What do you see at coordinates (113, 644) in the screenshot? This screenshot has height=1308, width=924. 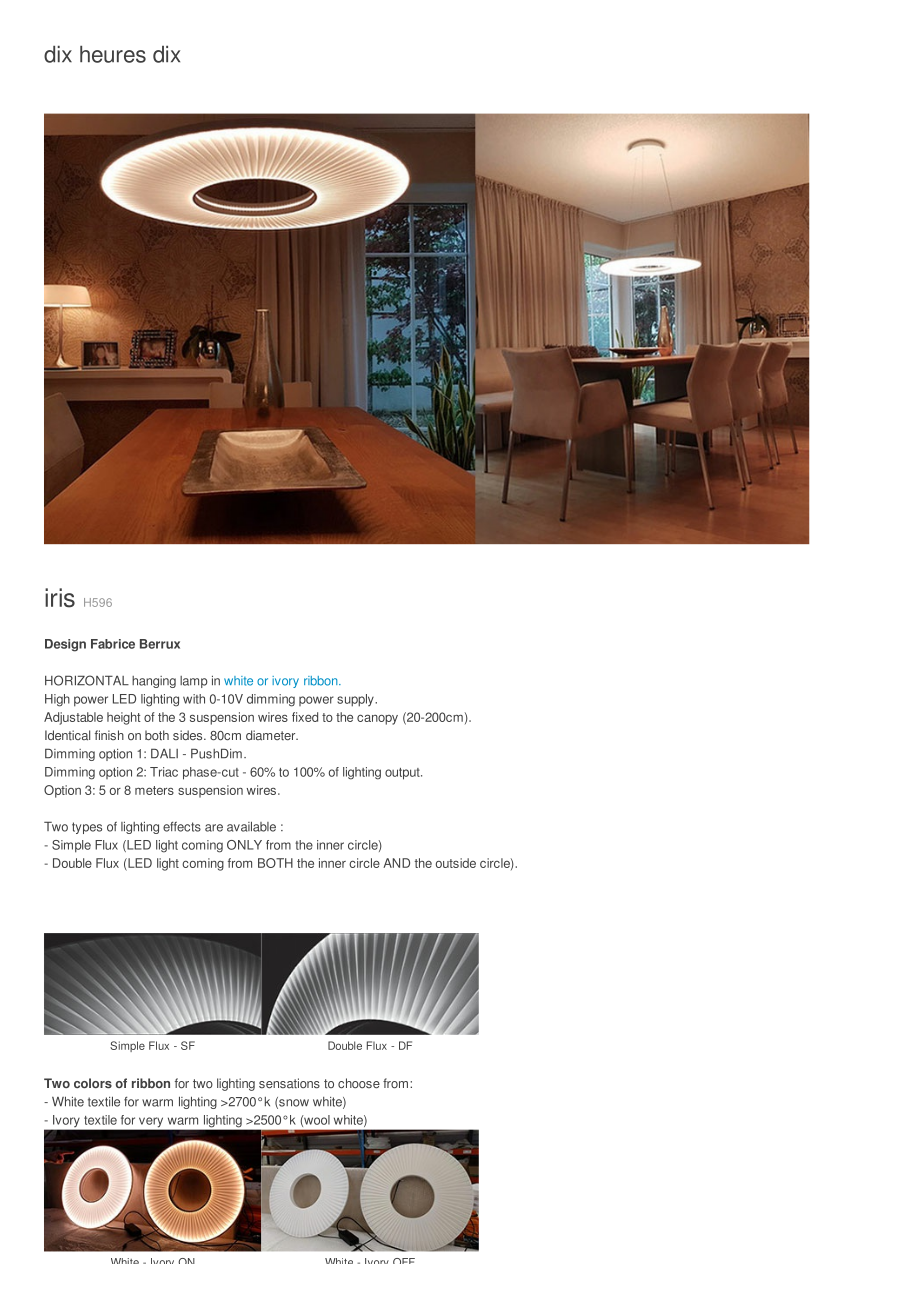 I see `Fabrice` at bounding box center [113, 644].
